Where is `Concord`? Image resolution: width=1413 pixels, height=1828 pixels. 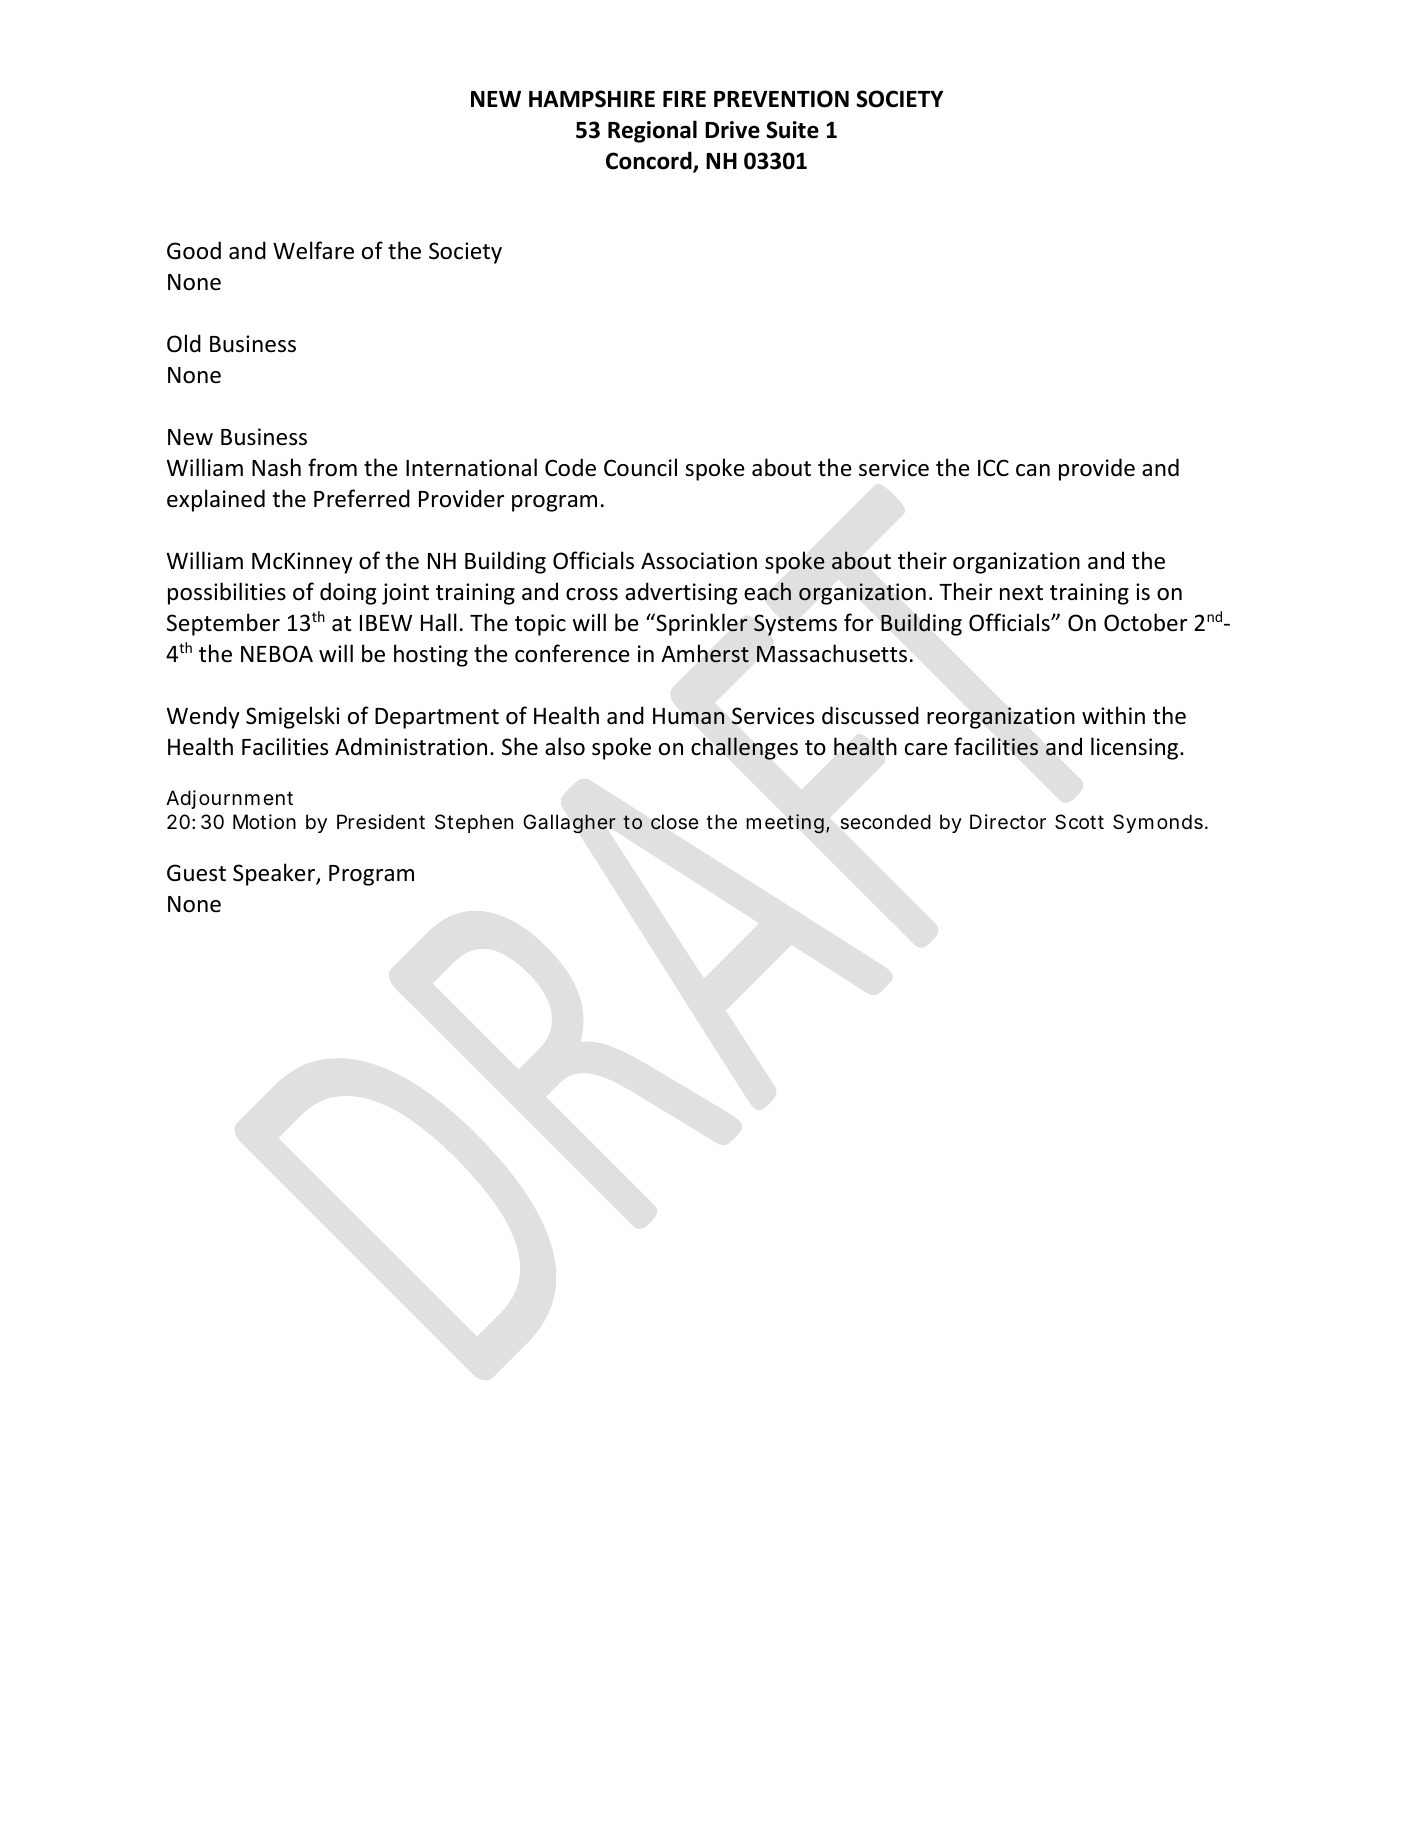
Concord is located at coordinates (650, 161).
